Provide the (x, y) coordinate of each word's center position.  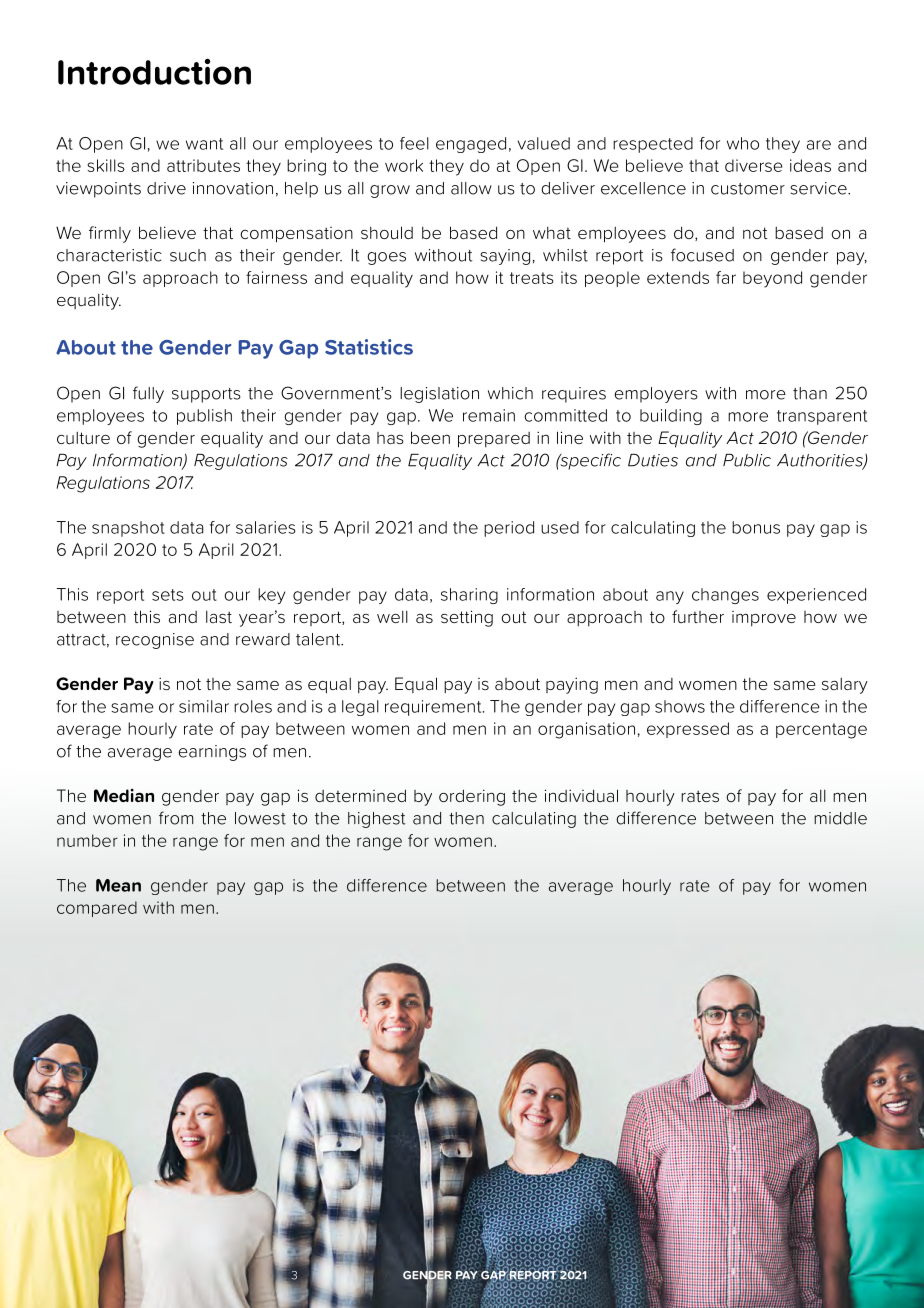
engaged (471, 145)
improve (764, 619)
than (810, 393)
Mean (118, 885)
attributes (203, 165)
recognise (155, 641)
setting (467, 618)
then (466, 818)
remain (489, 415)
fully (148, 394)
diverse (754, 165)
